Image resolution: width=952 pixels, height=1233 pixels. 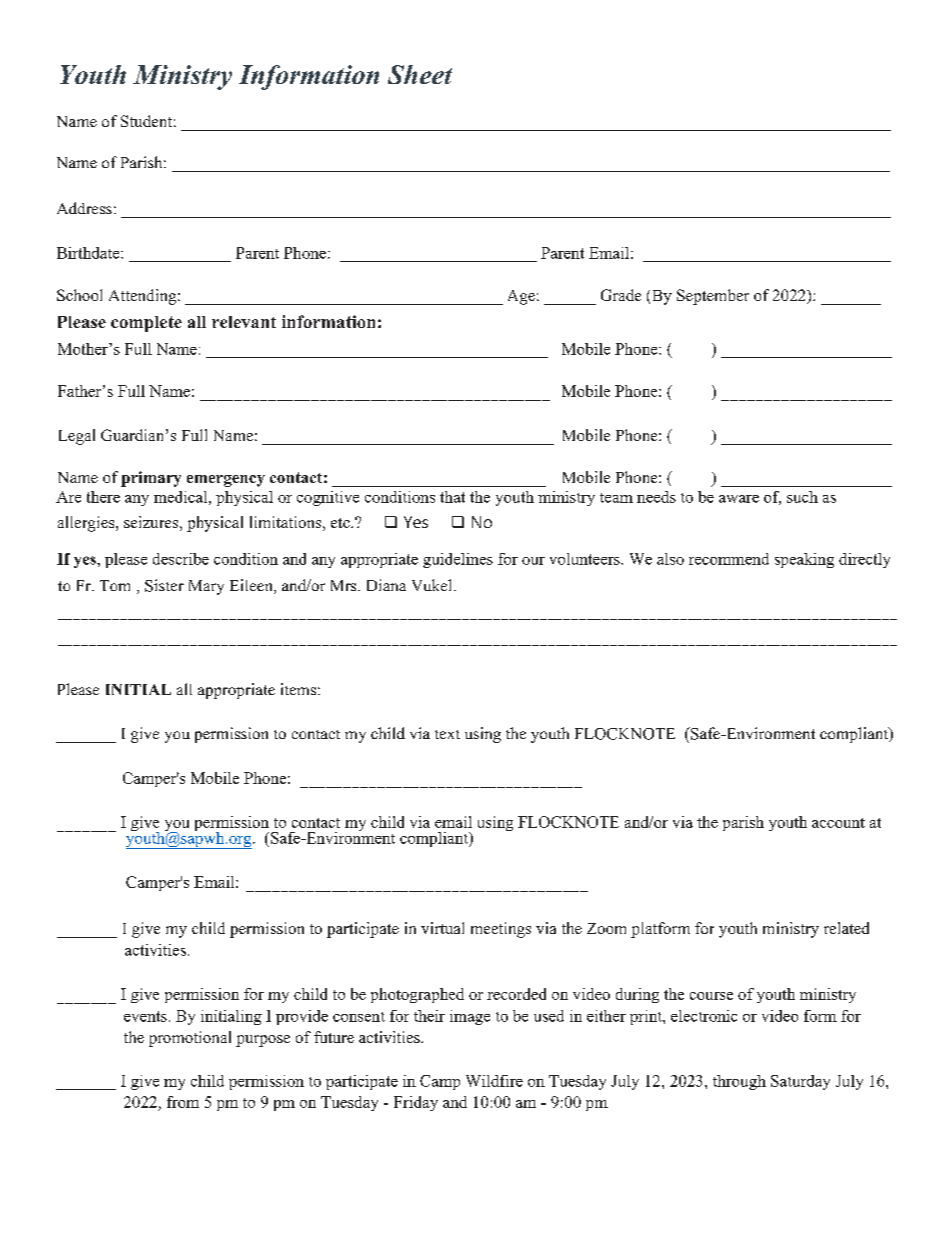 I want to click on such, so click(x=802, y=497).
